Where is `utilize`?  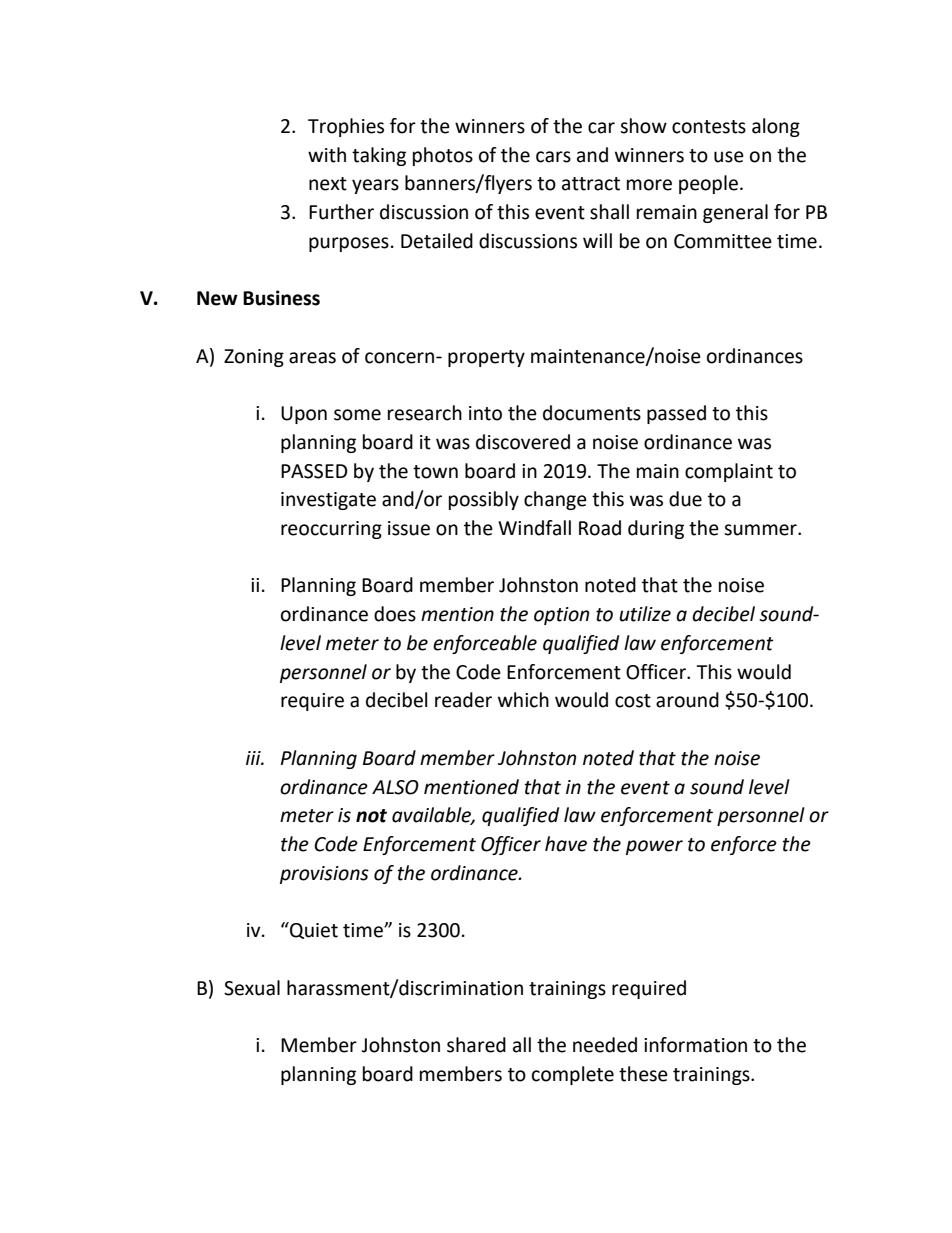
utilize is located at coordinates (645, 614).
